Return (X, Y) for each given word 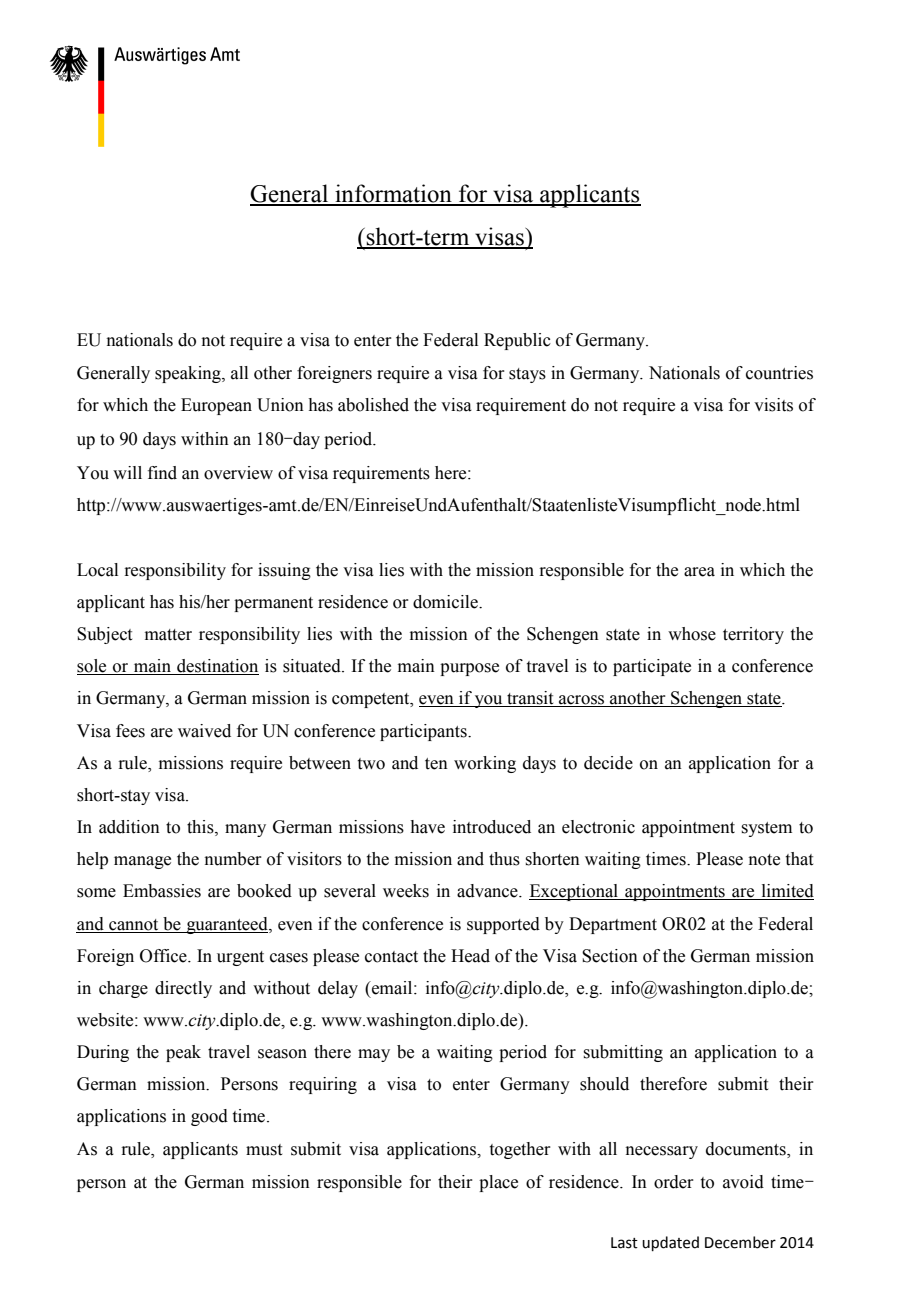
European (216, 406)
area (699, 572)
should (604, 1084)
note (764, 860)
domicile (446, 602)
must (264, 1150)
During (103, 1053)
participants (424, 732)
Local (97, 570)
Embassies (162, 891)
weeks (406, 891)
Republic (517, 341)
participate (652, 667)
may (374, 1055)
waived (204, 731)
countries (779, 373)
